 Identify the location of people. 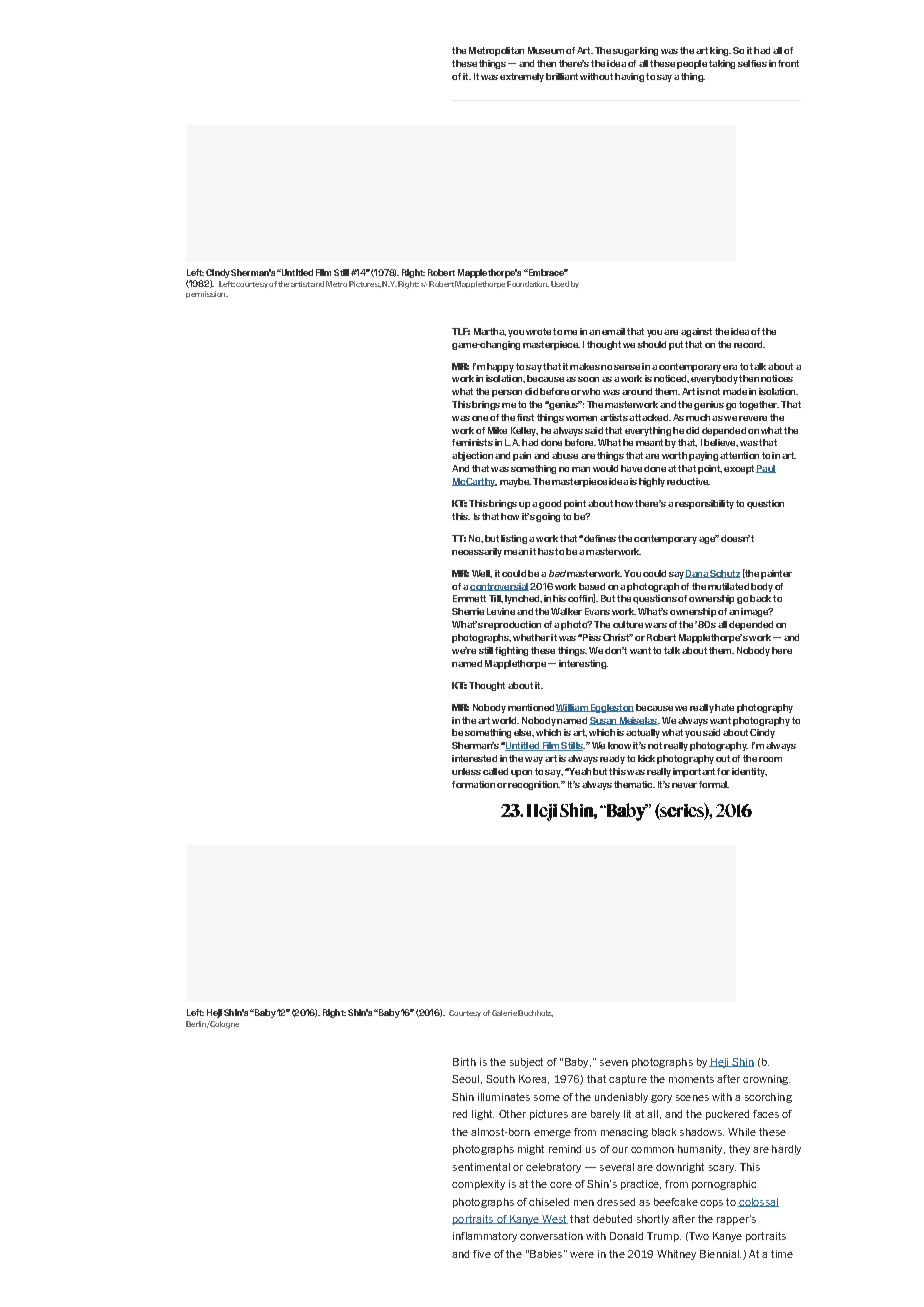
(692, 64).
